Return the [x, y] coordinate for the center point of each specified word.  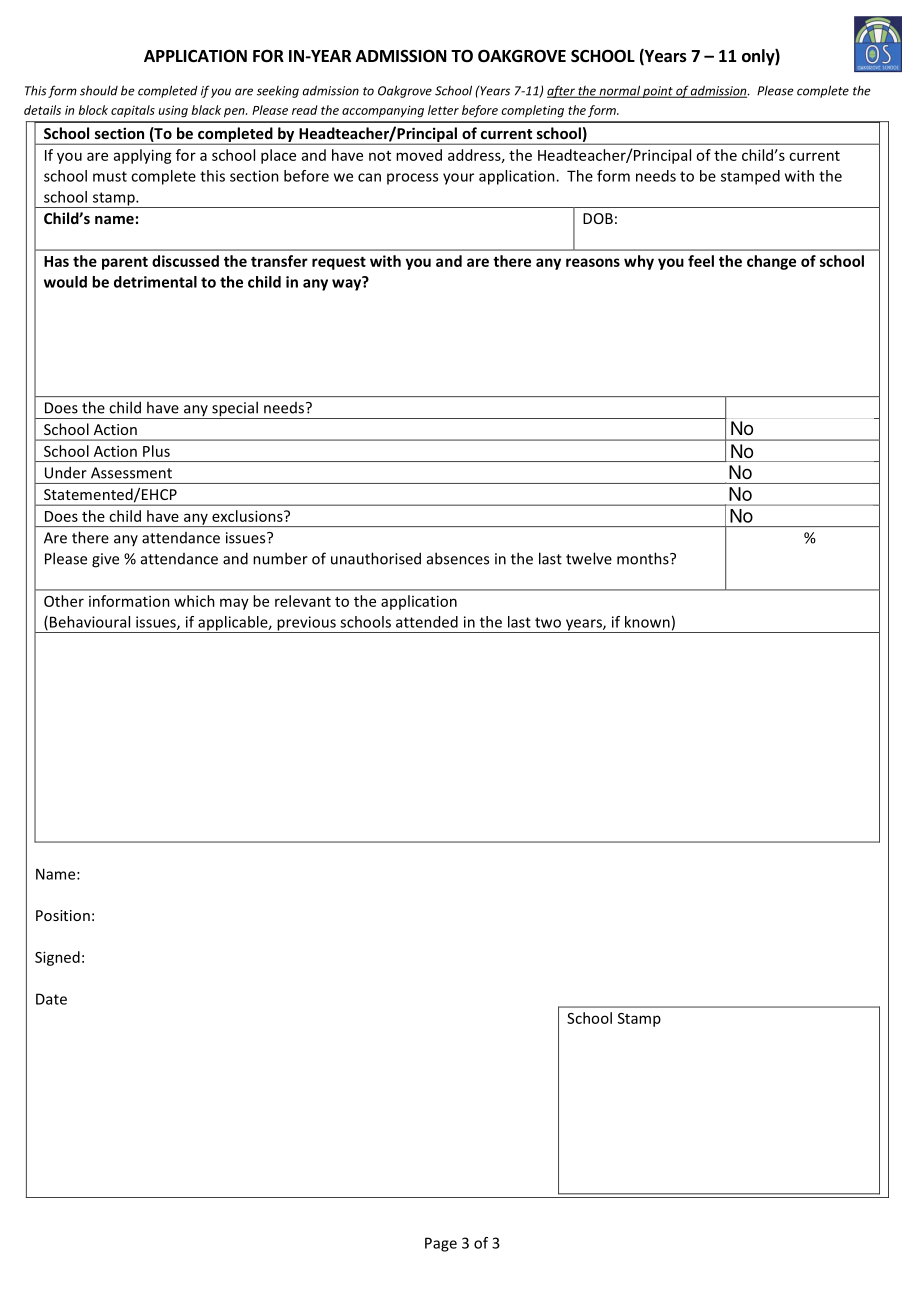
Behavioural [90, 622]
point [658, 92]
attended [427, 622]
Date [51, 999]
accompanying [383, 111]
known [647, 622]
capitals [133, 111]
